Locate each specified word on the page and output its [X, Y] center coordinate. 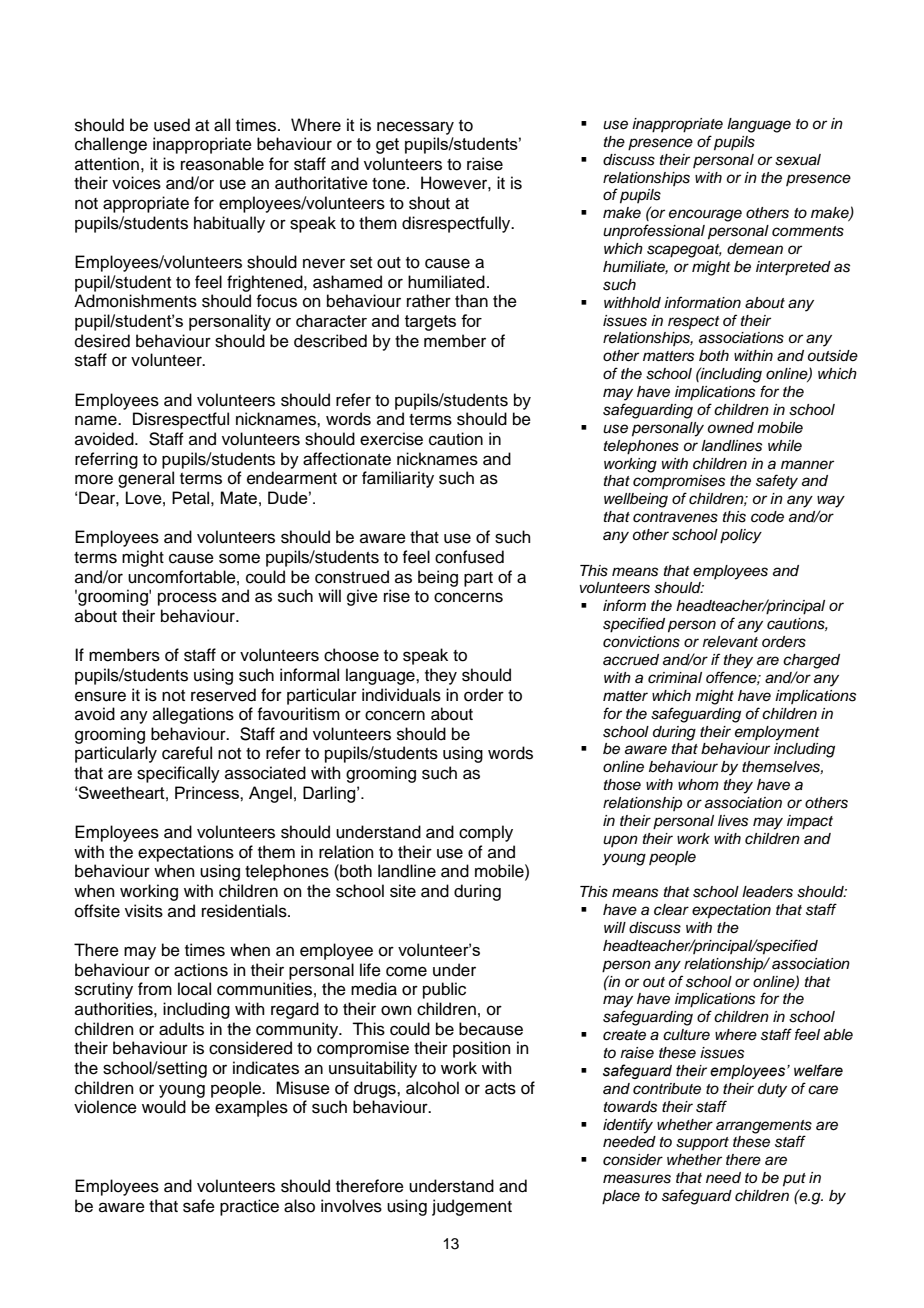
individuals [401, 695]
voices [136, 183]
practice [249, 1207]
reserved [223, 695]
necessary [415, 128]
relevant [730, 642]
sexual [798, 160]
